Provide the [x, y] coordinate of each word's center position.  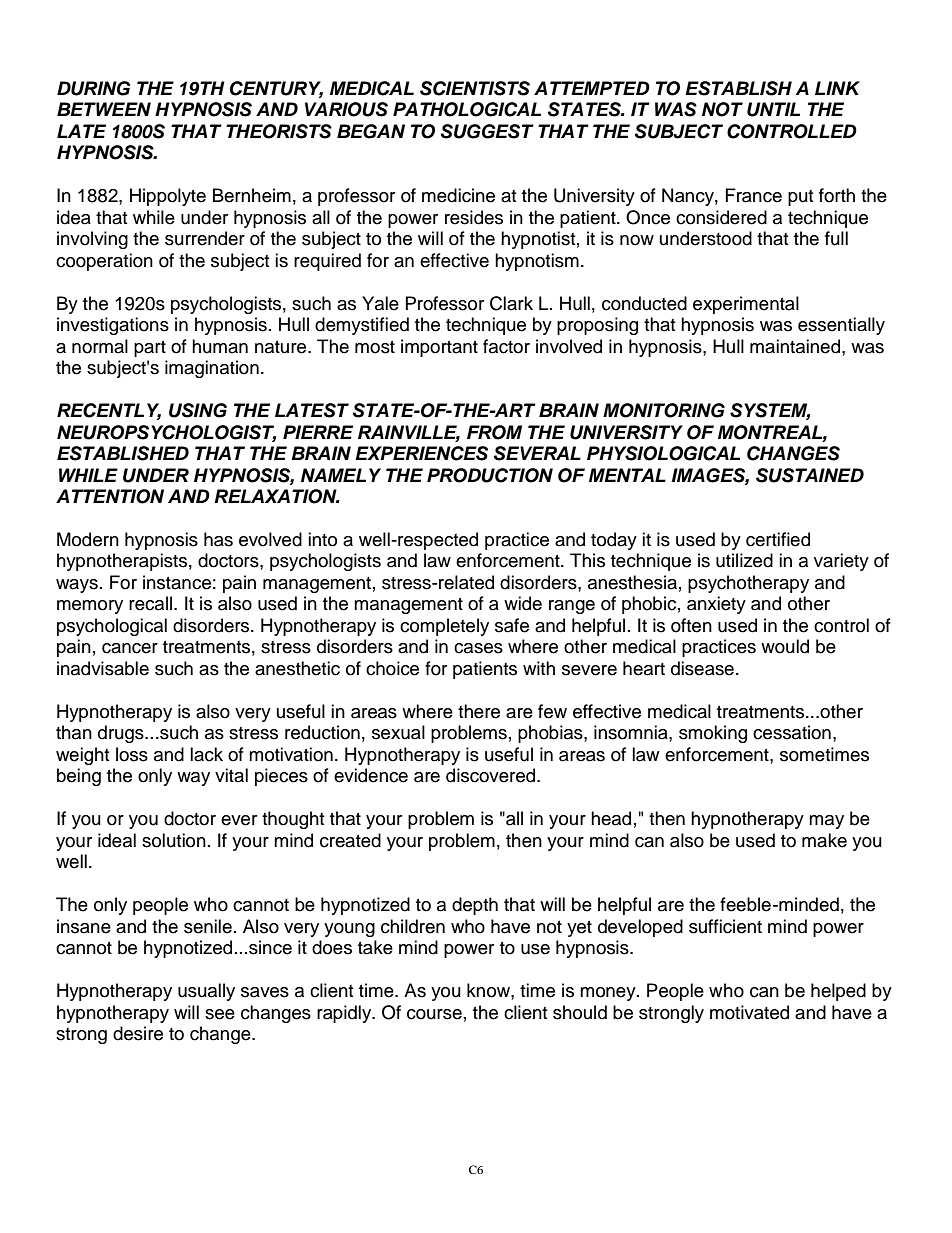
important [439, 348]
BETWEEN [104, 109]
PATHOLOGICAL [467, 109]
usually [206, 992]
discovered [492, 775]
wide [523, 603]
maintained [796, 346]
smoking [713, 734]
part [150, 349]
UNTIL [773, 109]
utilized [744, 560]
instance [177, 582]
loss [132, 754]
